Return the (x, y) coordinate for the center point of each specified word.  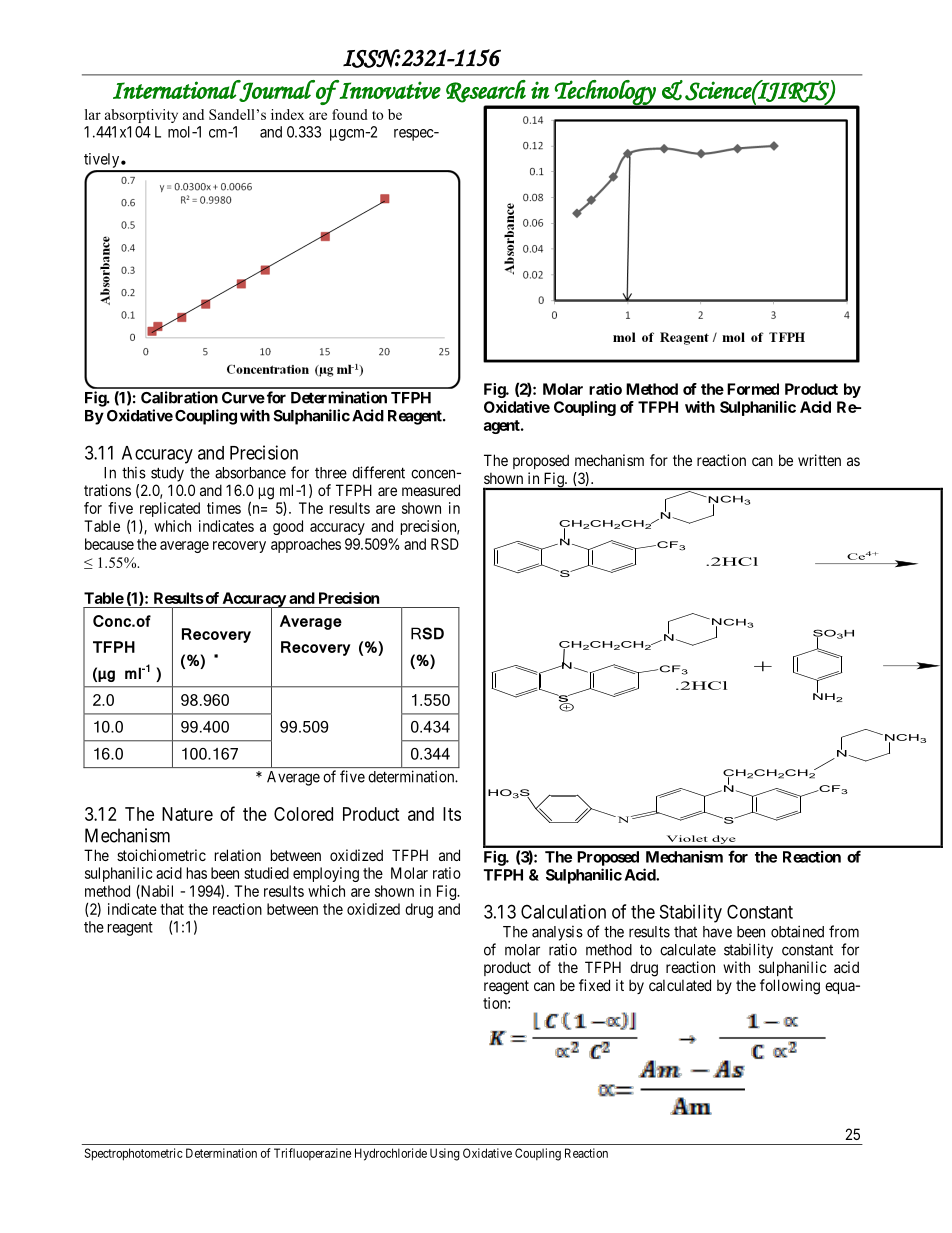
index (288, 114)
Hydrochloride (391, 1154)
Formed (753, 389)
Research (486, 91)
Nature (187, 814)
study (167, 474)
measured (431, 490)
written (819, 460)
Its (452, 814)
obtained (797, 931)
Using (445, 1154)
